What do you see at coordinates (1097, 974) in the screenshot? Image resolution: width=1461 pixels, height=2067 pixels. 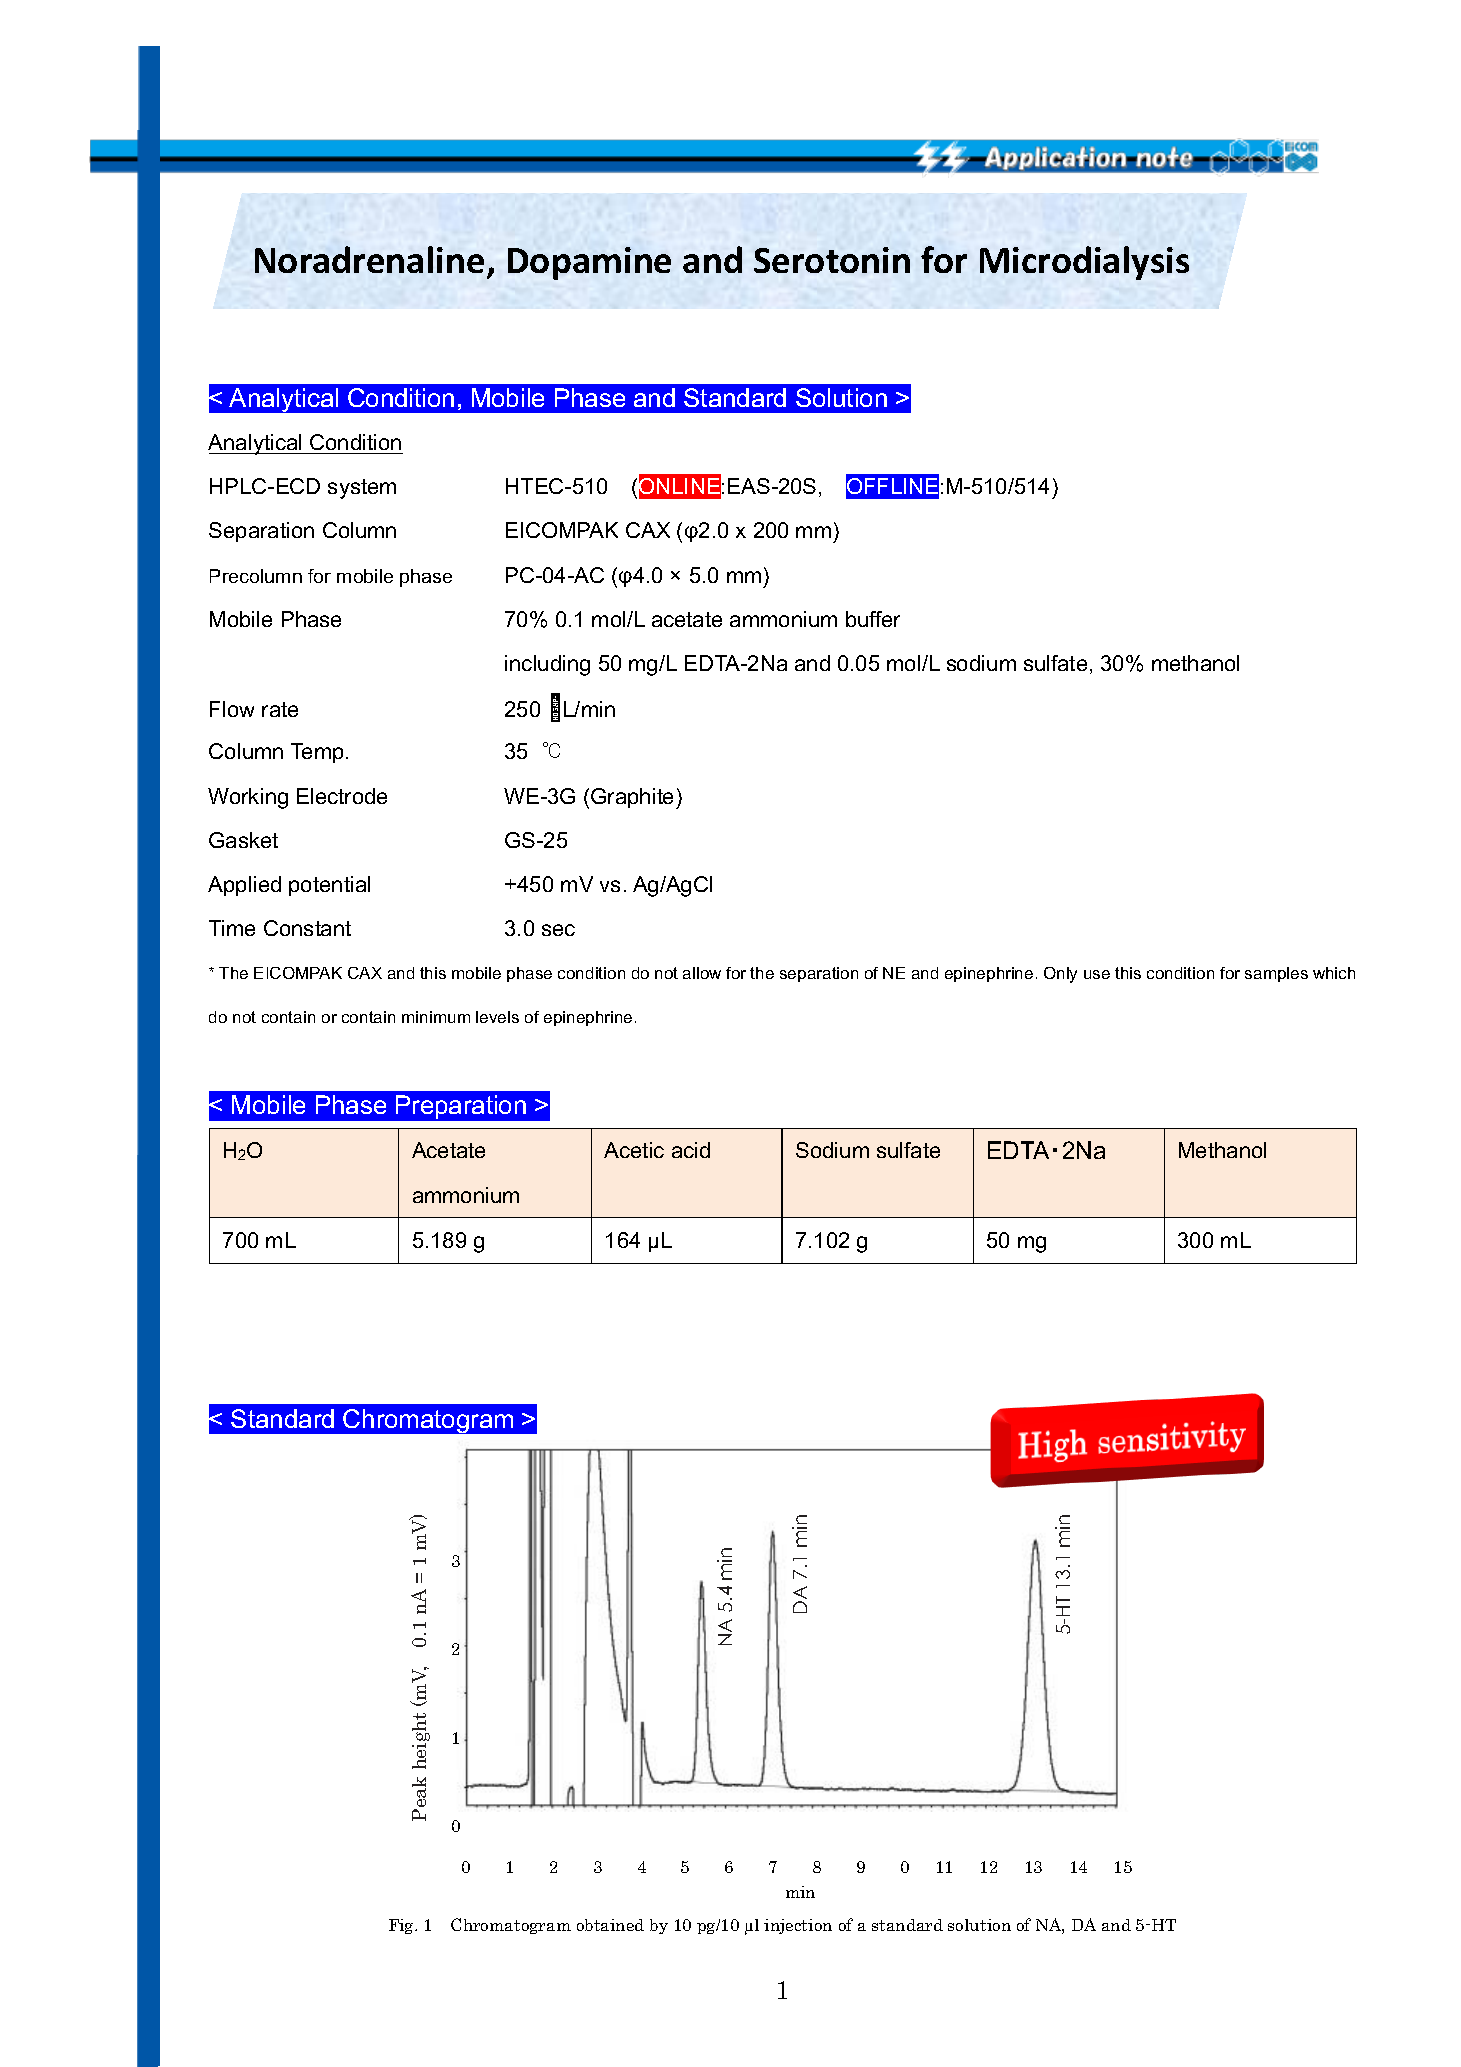 I see `use` at bounding box center [1097, 974].
